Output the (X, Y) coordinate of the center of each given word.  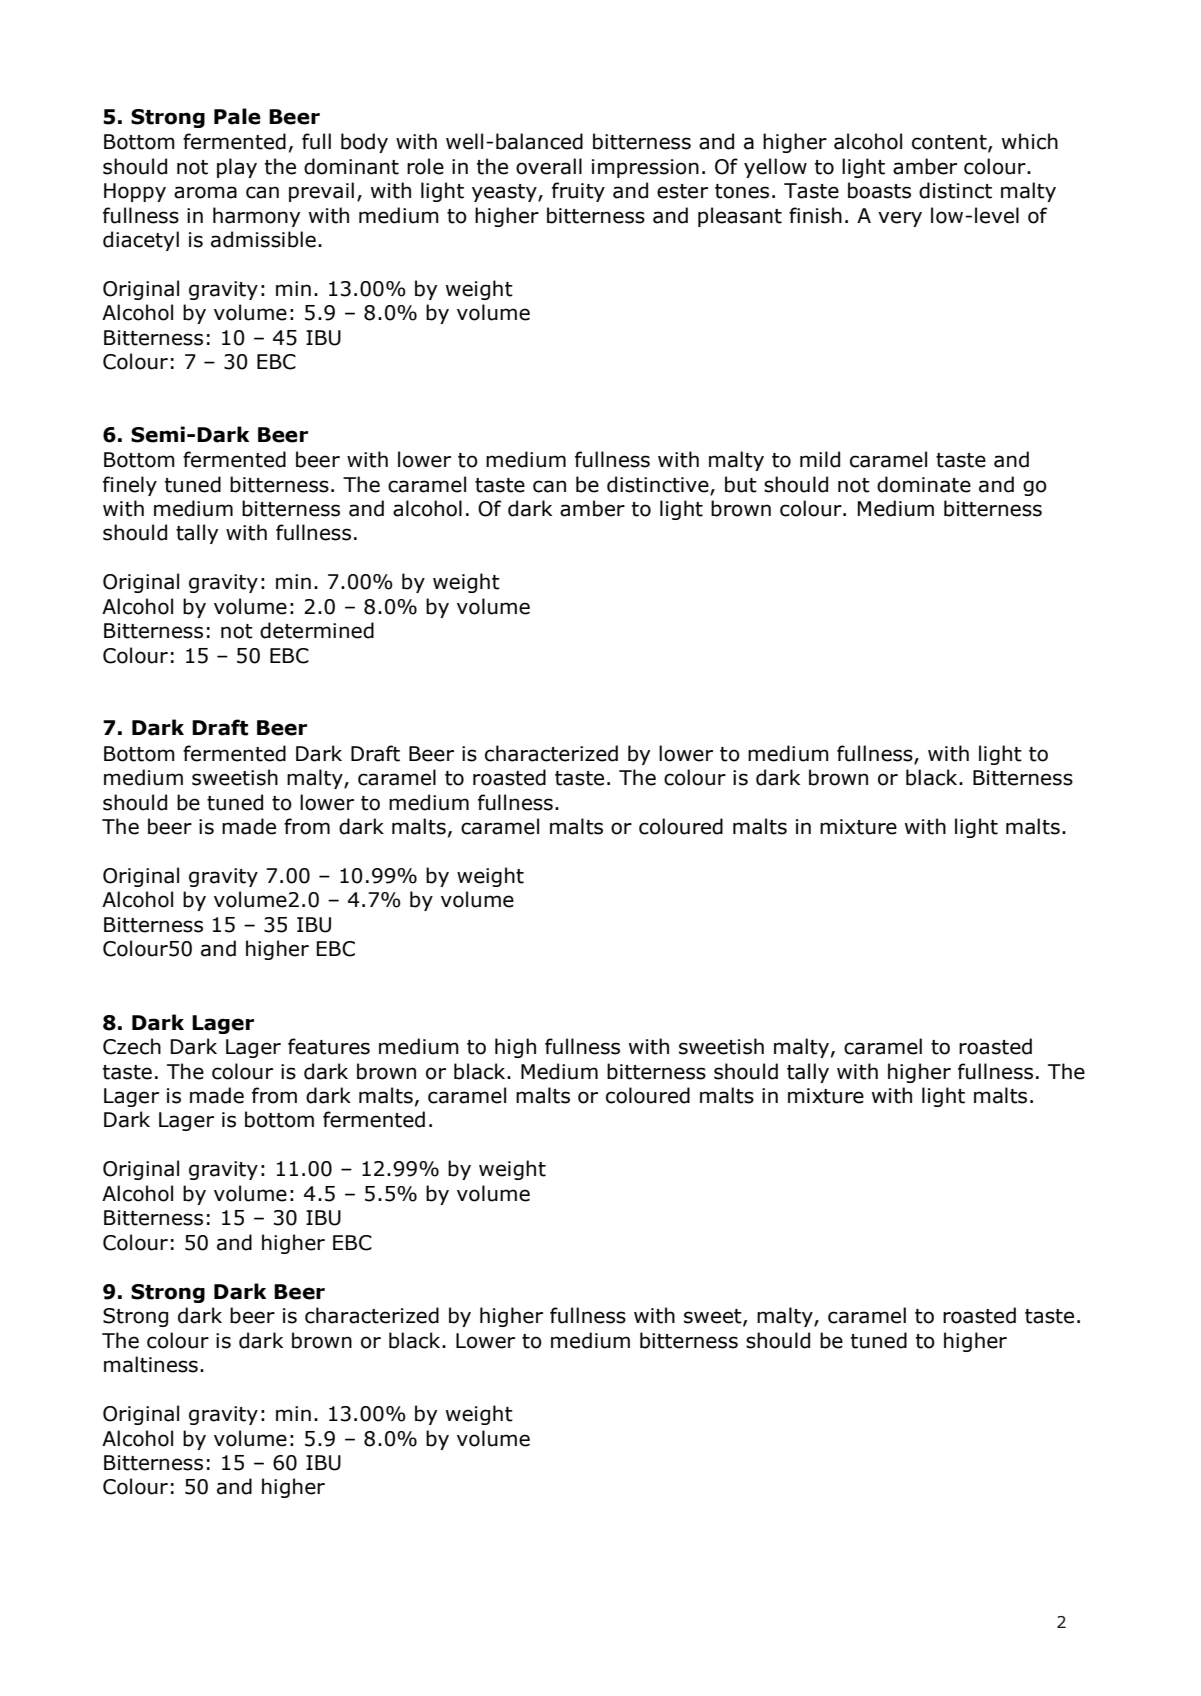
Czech (132, 1046)
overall (549, 166)
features (329, 1046)
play (237, 168)
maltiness (151, 1364)
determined (317, 630)
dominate (924, 484)
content (950, 143)
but (741, 484)
